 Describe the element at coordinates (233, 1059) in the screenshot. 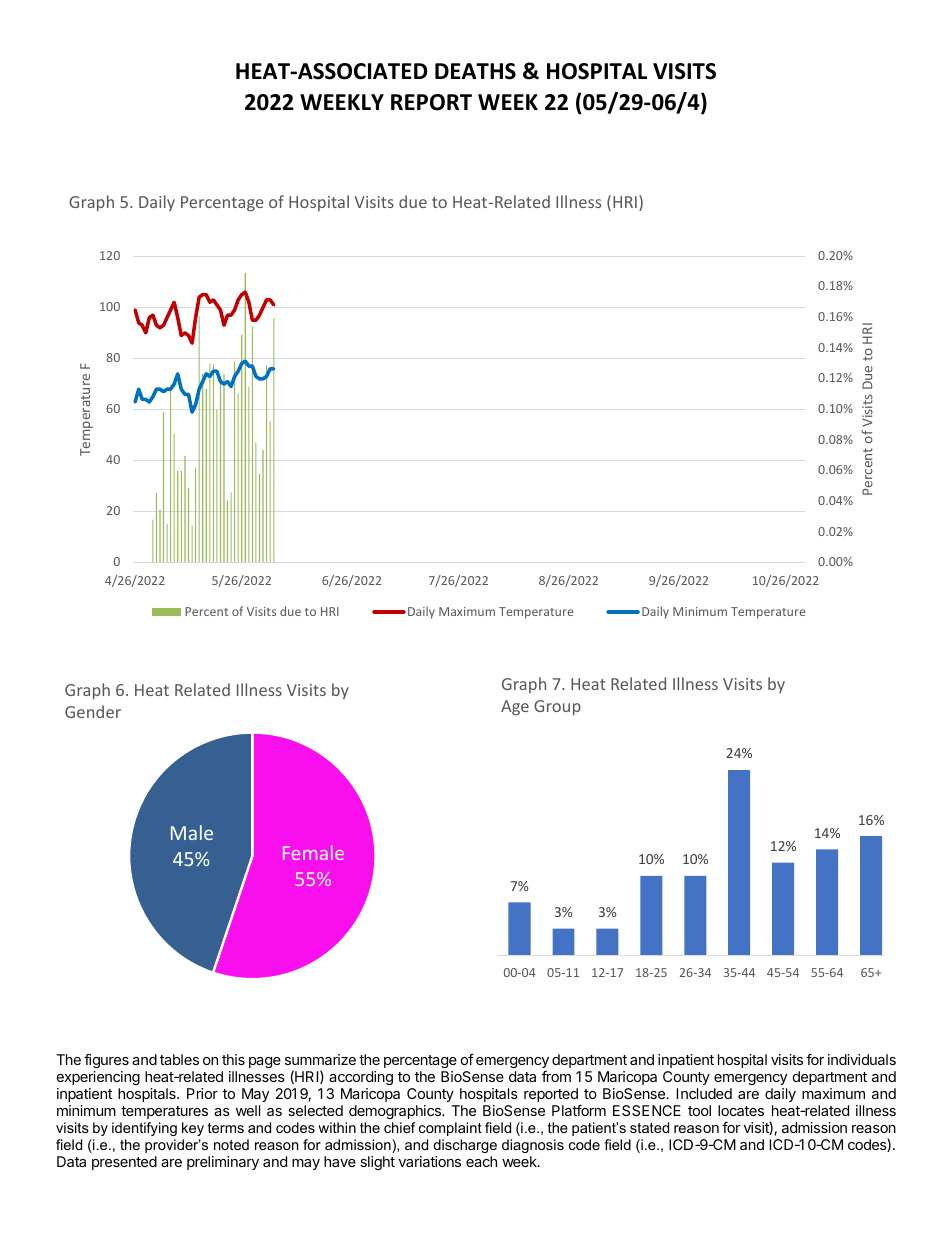

I see `this` at that location.
